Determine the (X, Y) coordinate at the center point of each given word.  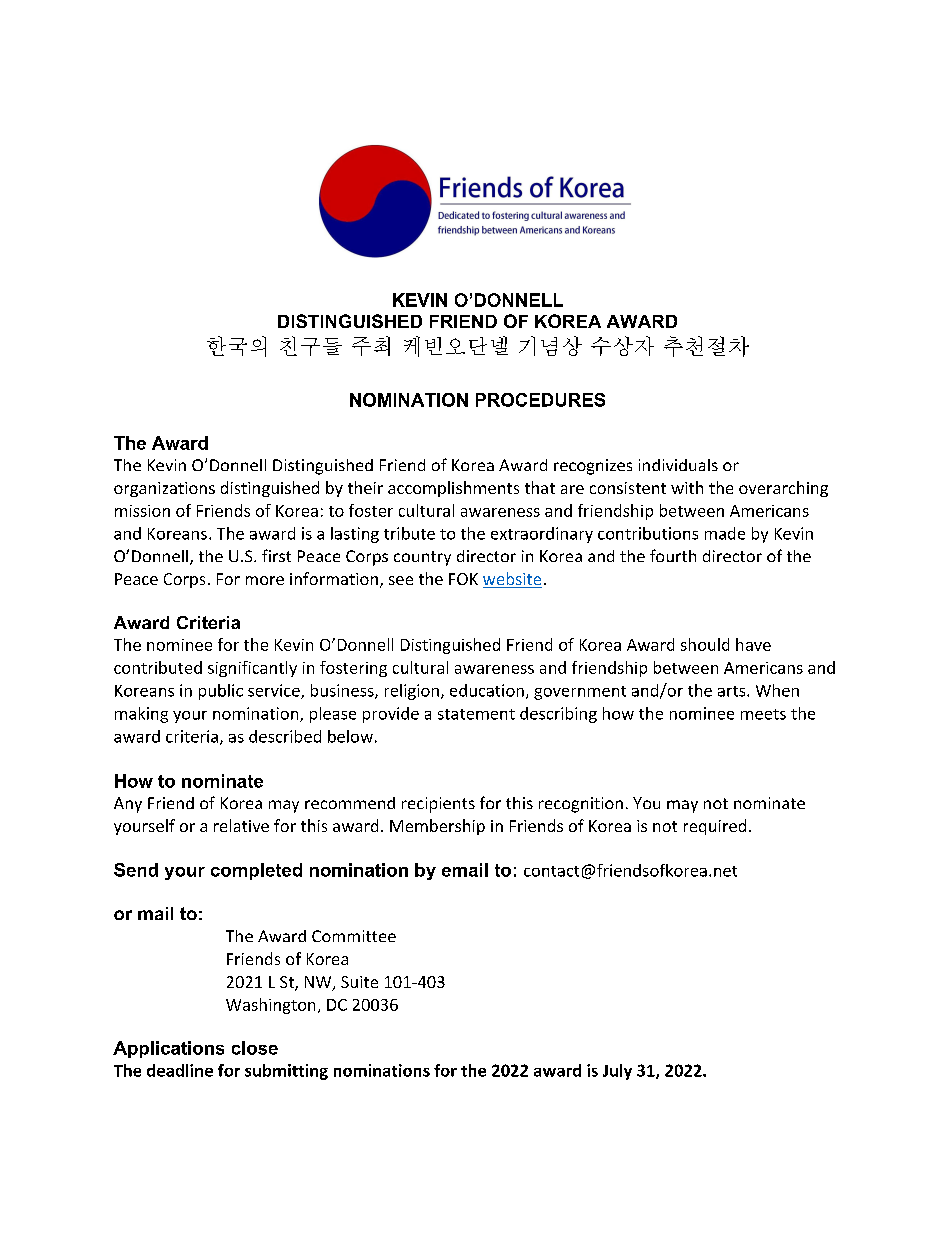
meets (763, 714)
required (715, 827)
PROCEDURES (540, 400)
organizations (164, 489)
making (141, 715)
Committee (354, 936)
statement (476, 714)
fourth (673, 555)
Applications (168, 1049)
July (617, 1072)
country (422, 558)
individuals (678, 465)
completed (256, 871)
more (265, 580)
